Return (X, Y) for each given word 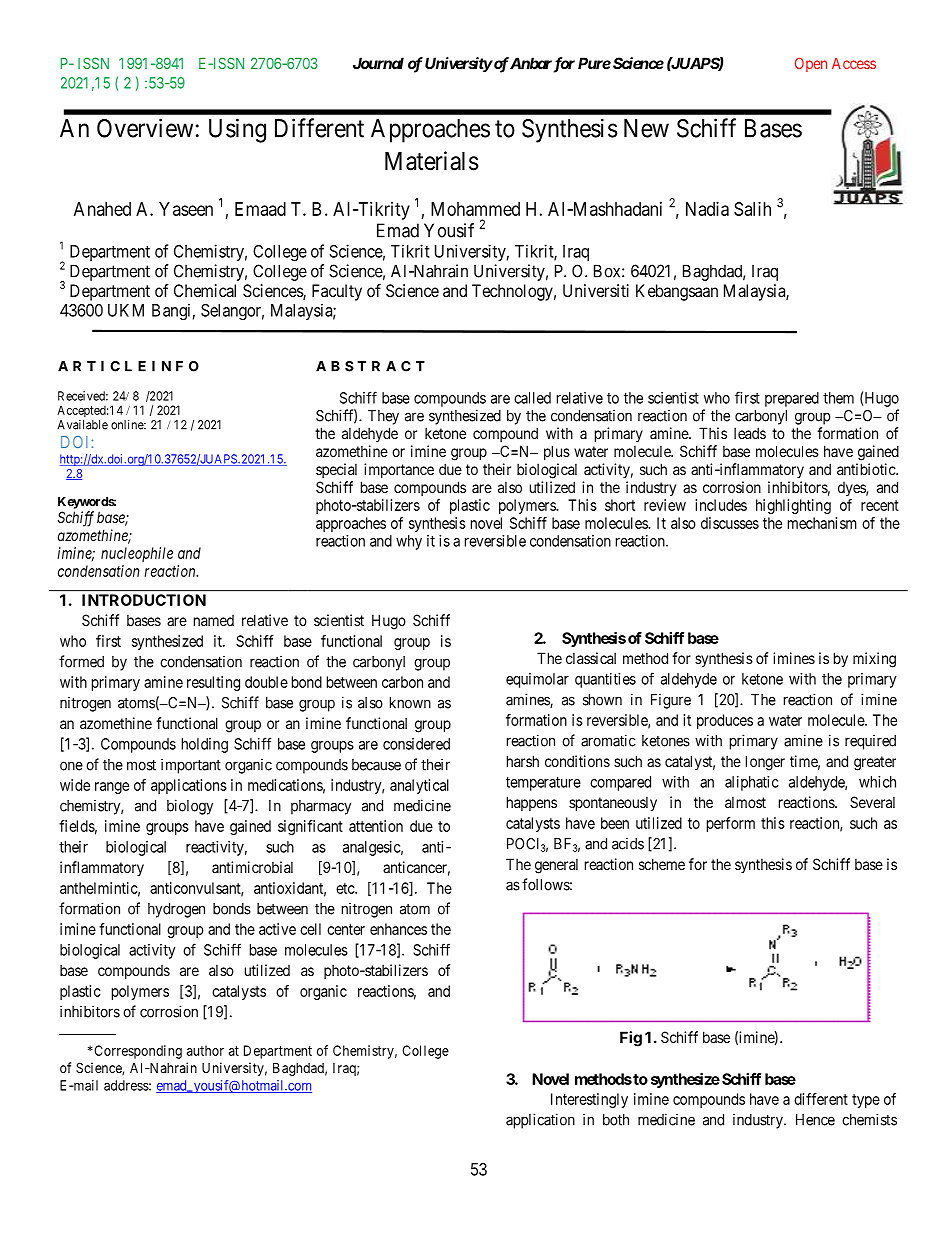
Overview (145, 128)
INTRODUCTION (144, 600)
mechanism (822, 523)
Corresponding (137, 1052)
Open (811, 64)
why (409, 542)
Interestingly (589, 1100)
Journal (378, 63)
